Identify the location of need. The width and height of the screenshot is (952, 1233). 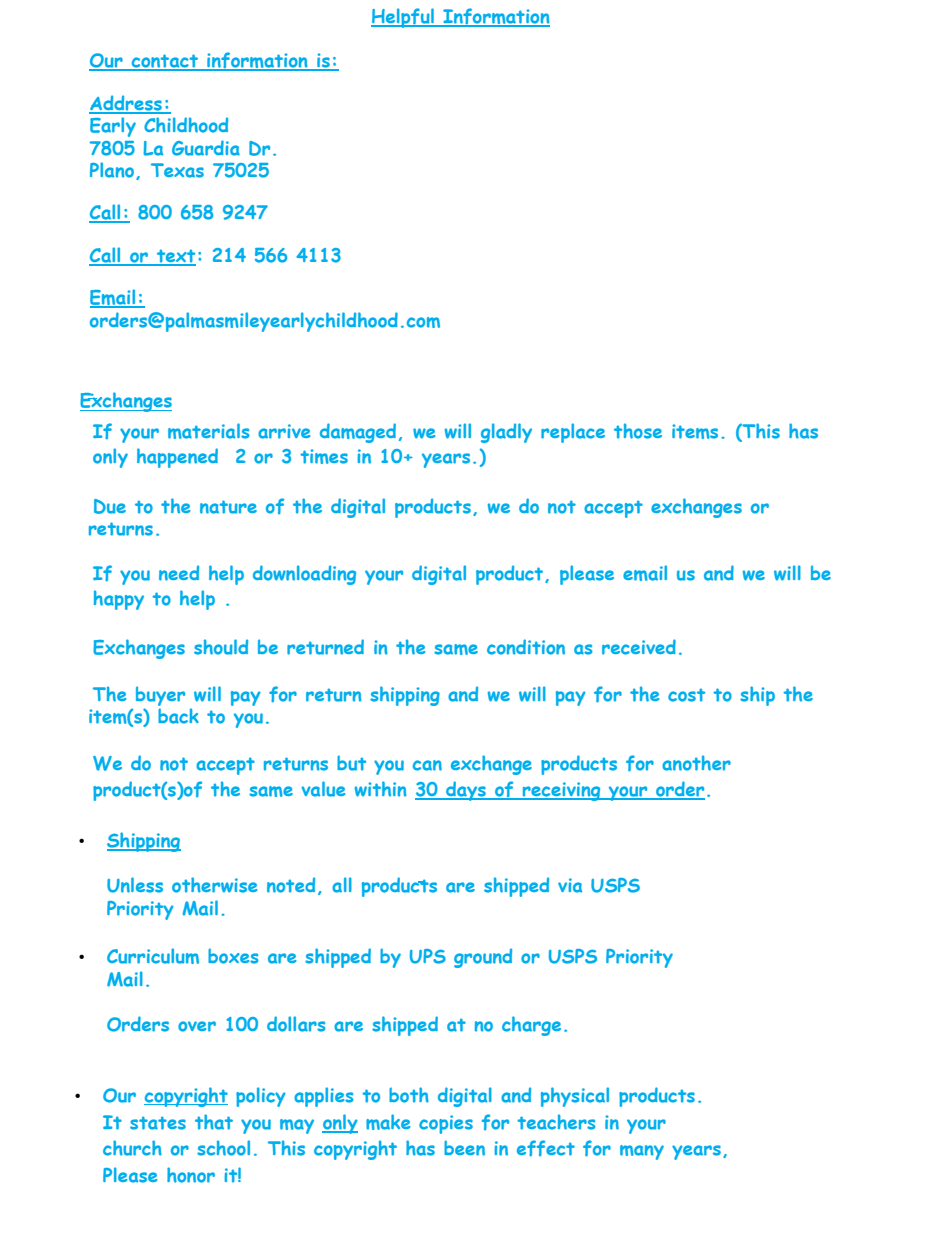
(179, 573).
